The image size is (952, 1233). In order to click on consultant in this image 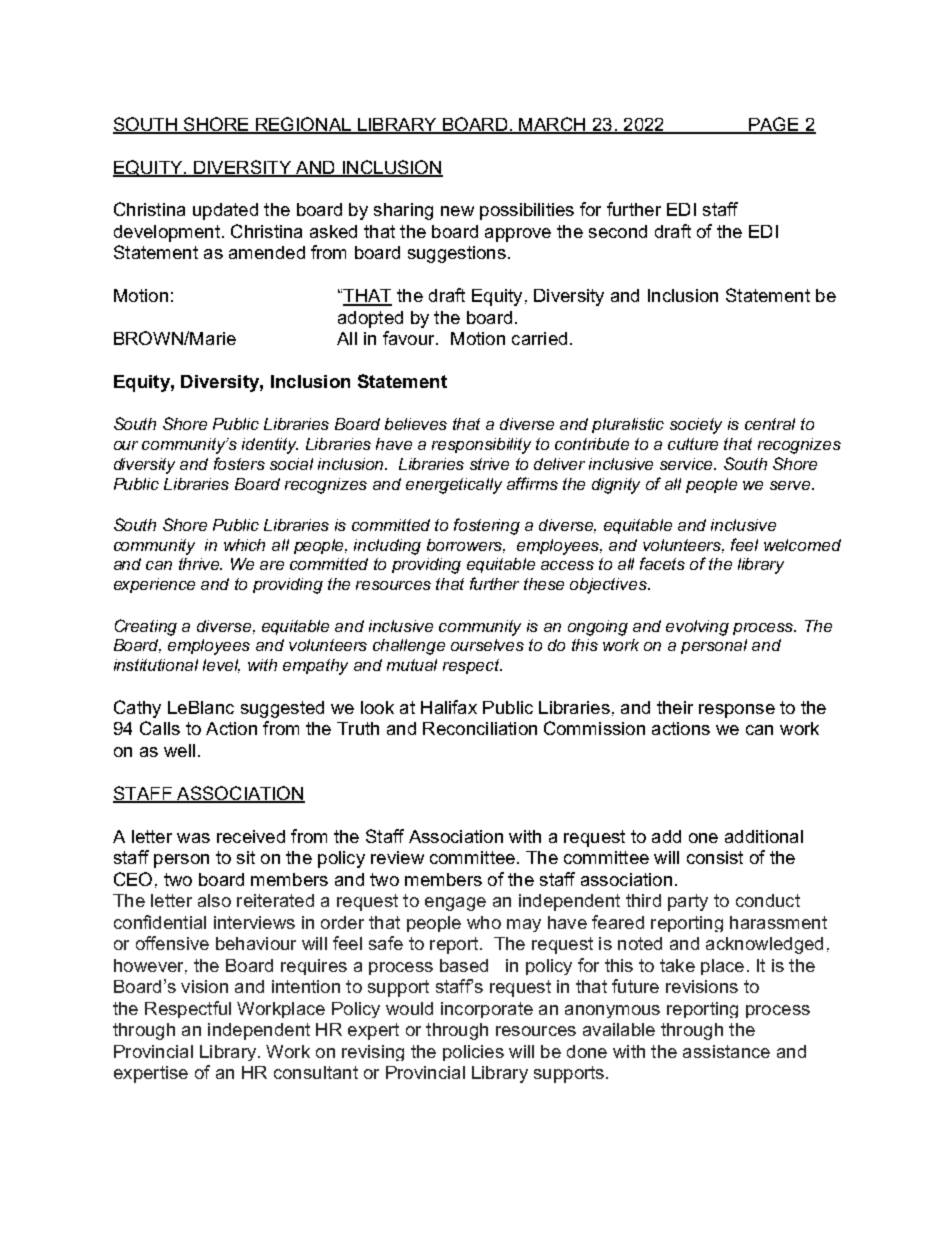, I will do `click(316, 1072)`.
